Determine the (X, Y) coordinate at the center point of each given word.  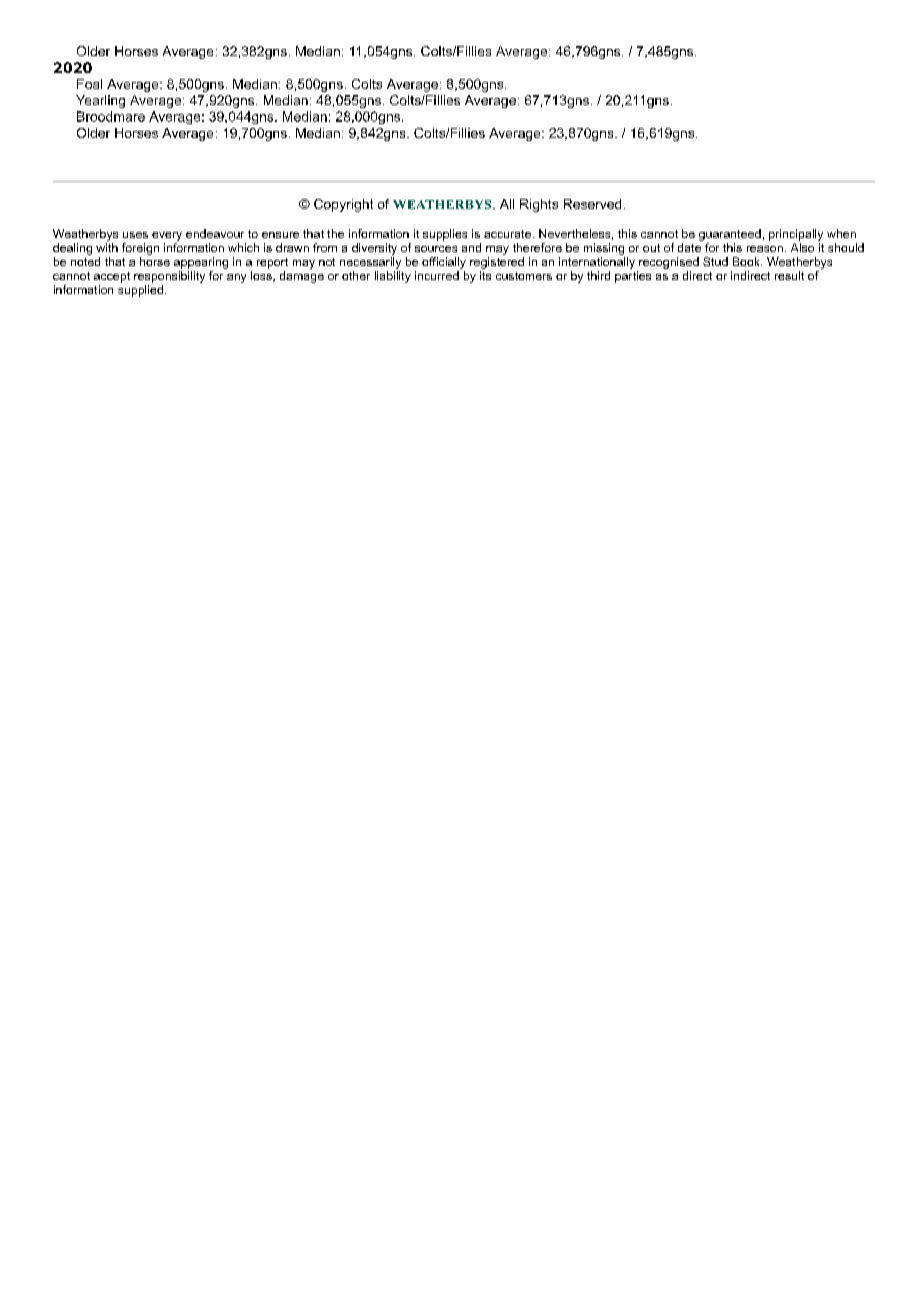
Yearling (100, 101)
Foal (89, 84)
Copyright (343, 205)
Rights (539, 205)
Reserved (592, 204)
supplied (142, 291)
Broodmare (111, 116)
